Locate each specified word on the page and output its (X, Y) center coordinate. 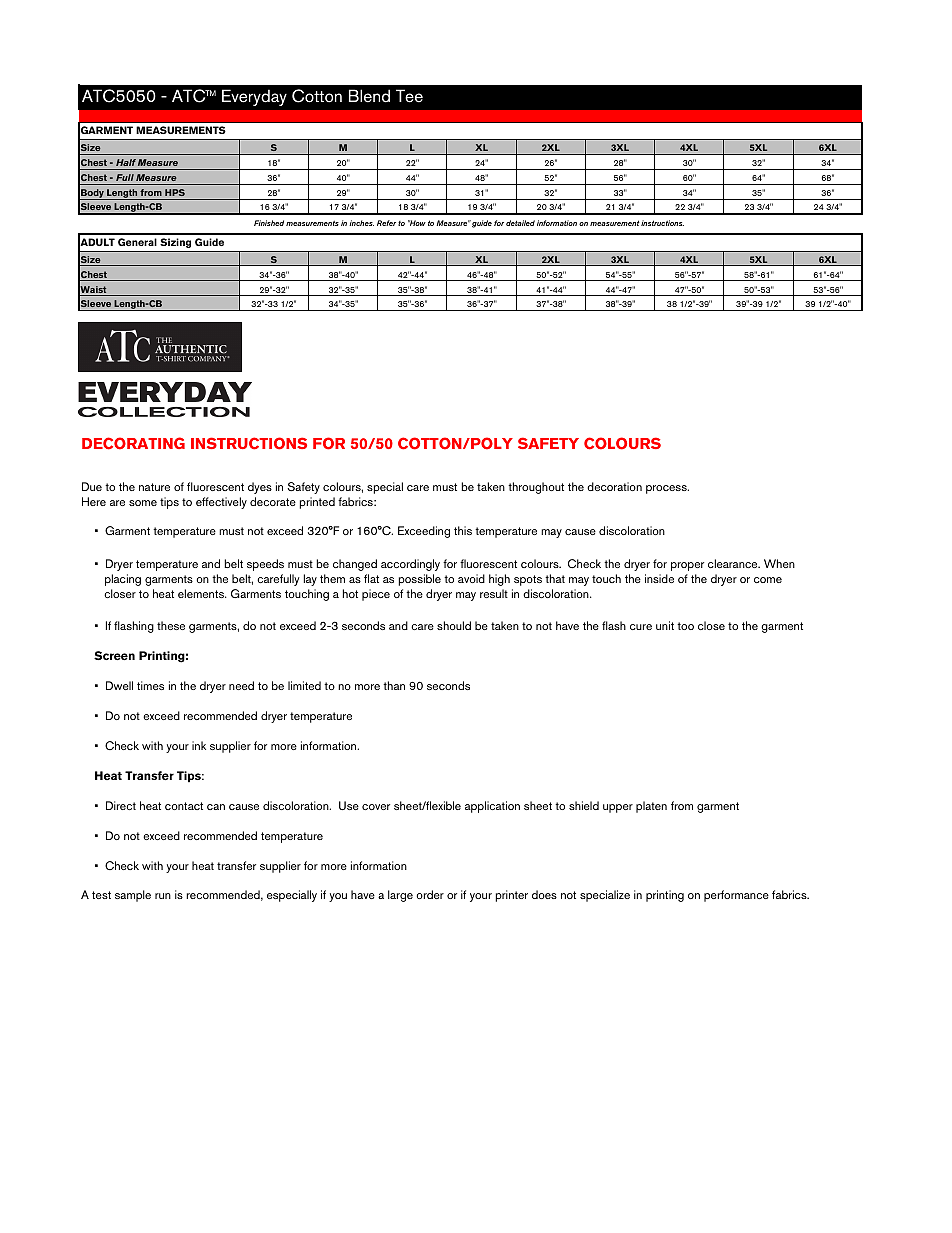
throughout (536, 488)
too (685, 626)
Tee (409, 96)
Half (126, 162)
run (163, 896)
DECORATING (133, 443)
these (171, 625)
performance (736, 896)
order (430, 894)
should (454, 625)
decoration (614, 486)
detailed (520, 223)
